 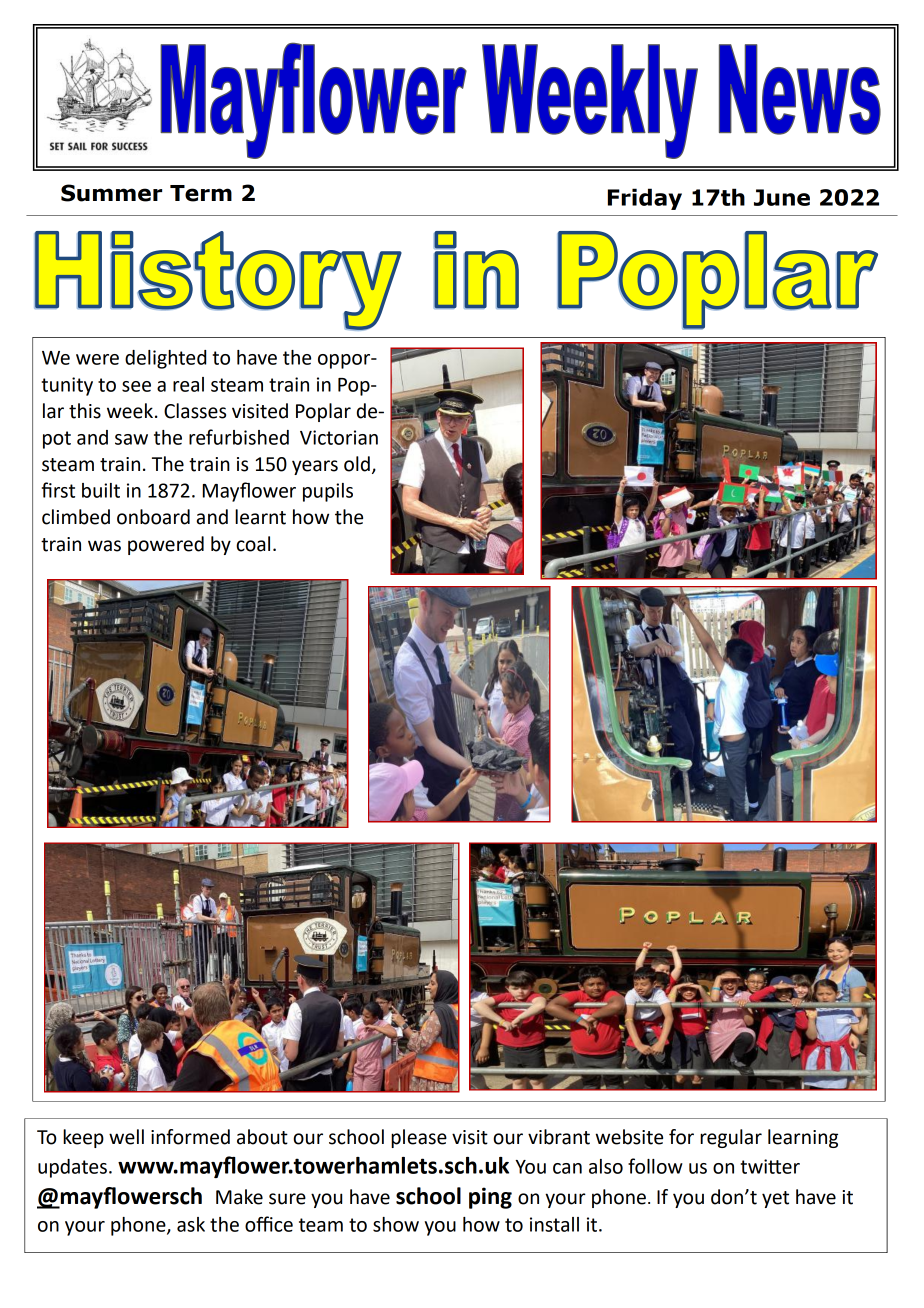 I want to click on ask, so click(x=191, y=1224).
